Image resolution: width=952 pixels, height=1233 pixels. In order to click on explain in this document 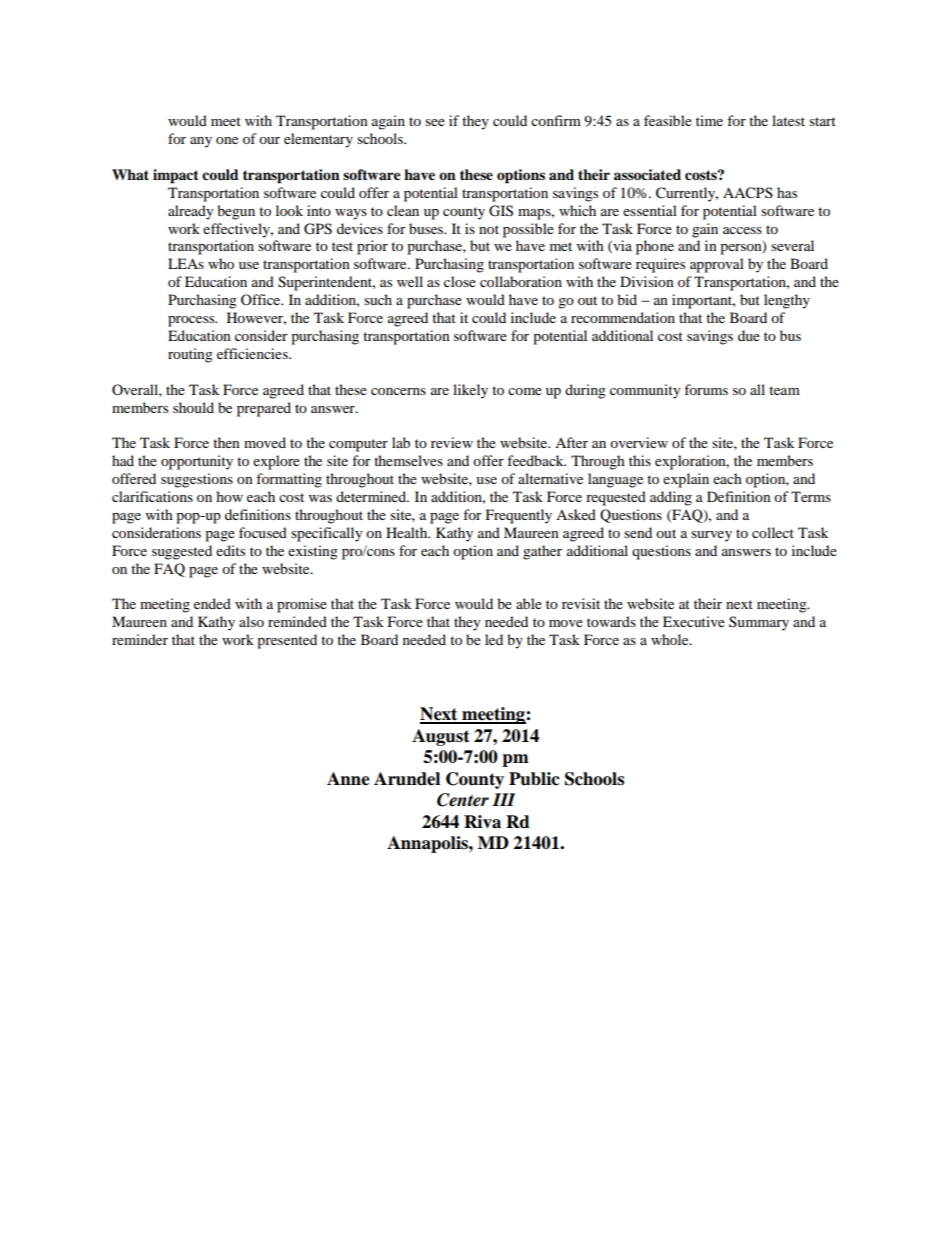, I will do `click(686, 480)`.
